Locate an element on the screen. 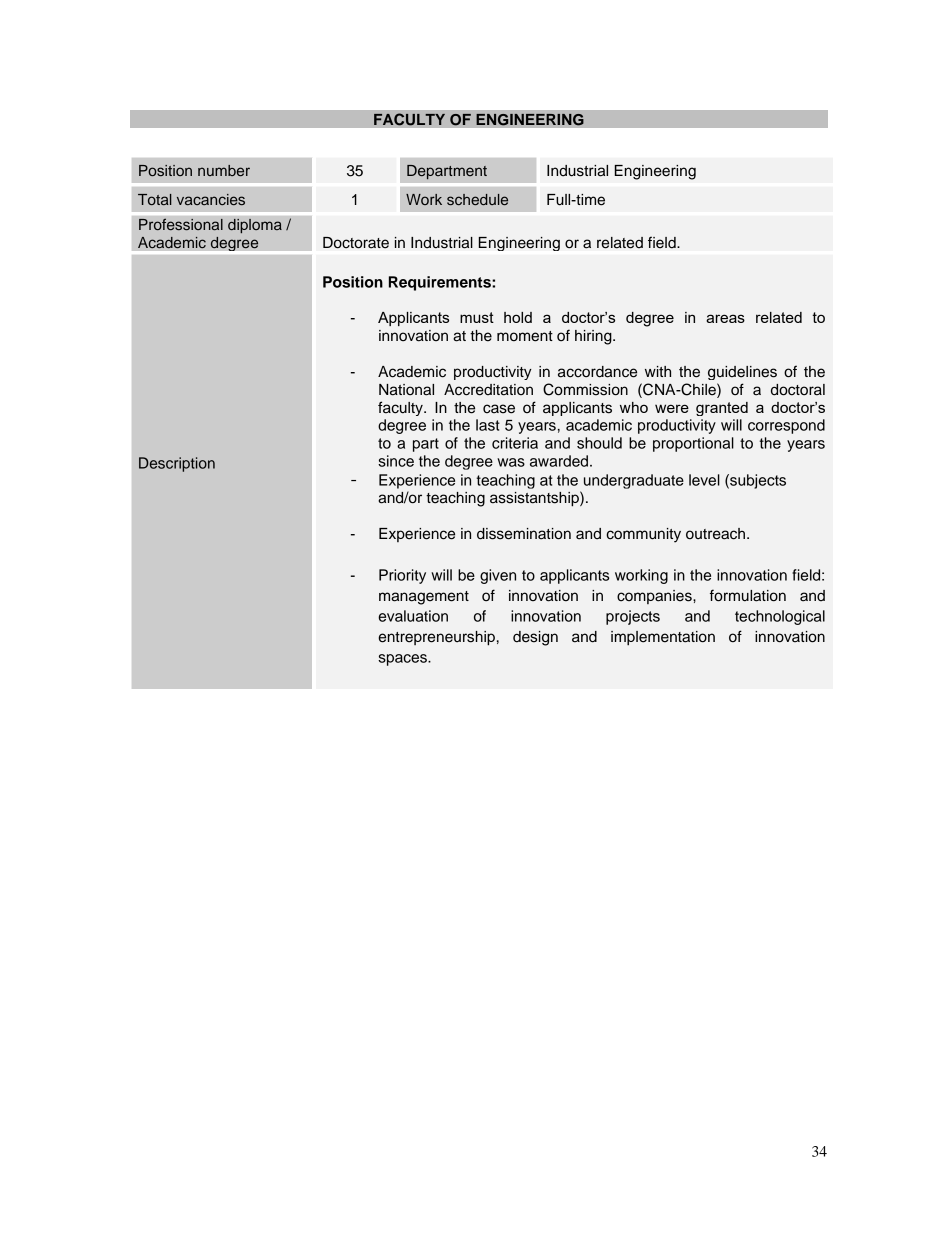 This screenshot has height=1233, width=952. moment is located at coordinates (525, 336).
